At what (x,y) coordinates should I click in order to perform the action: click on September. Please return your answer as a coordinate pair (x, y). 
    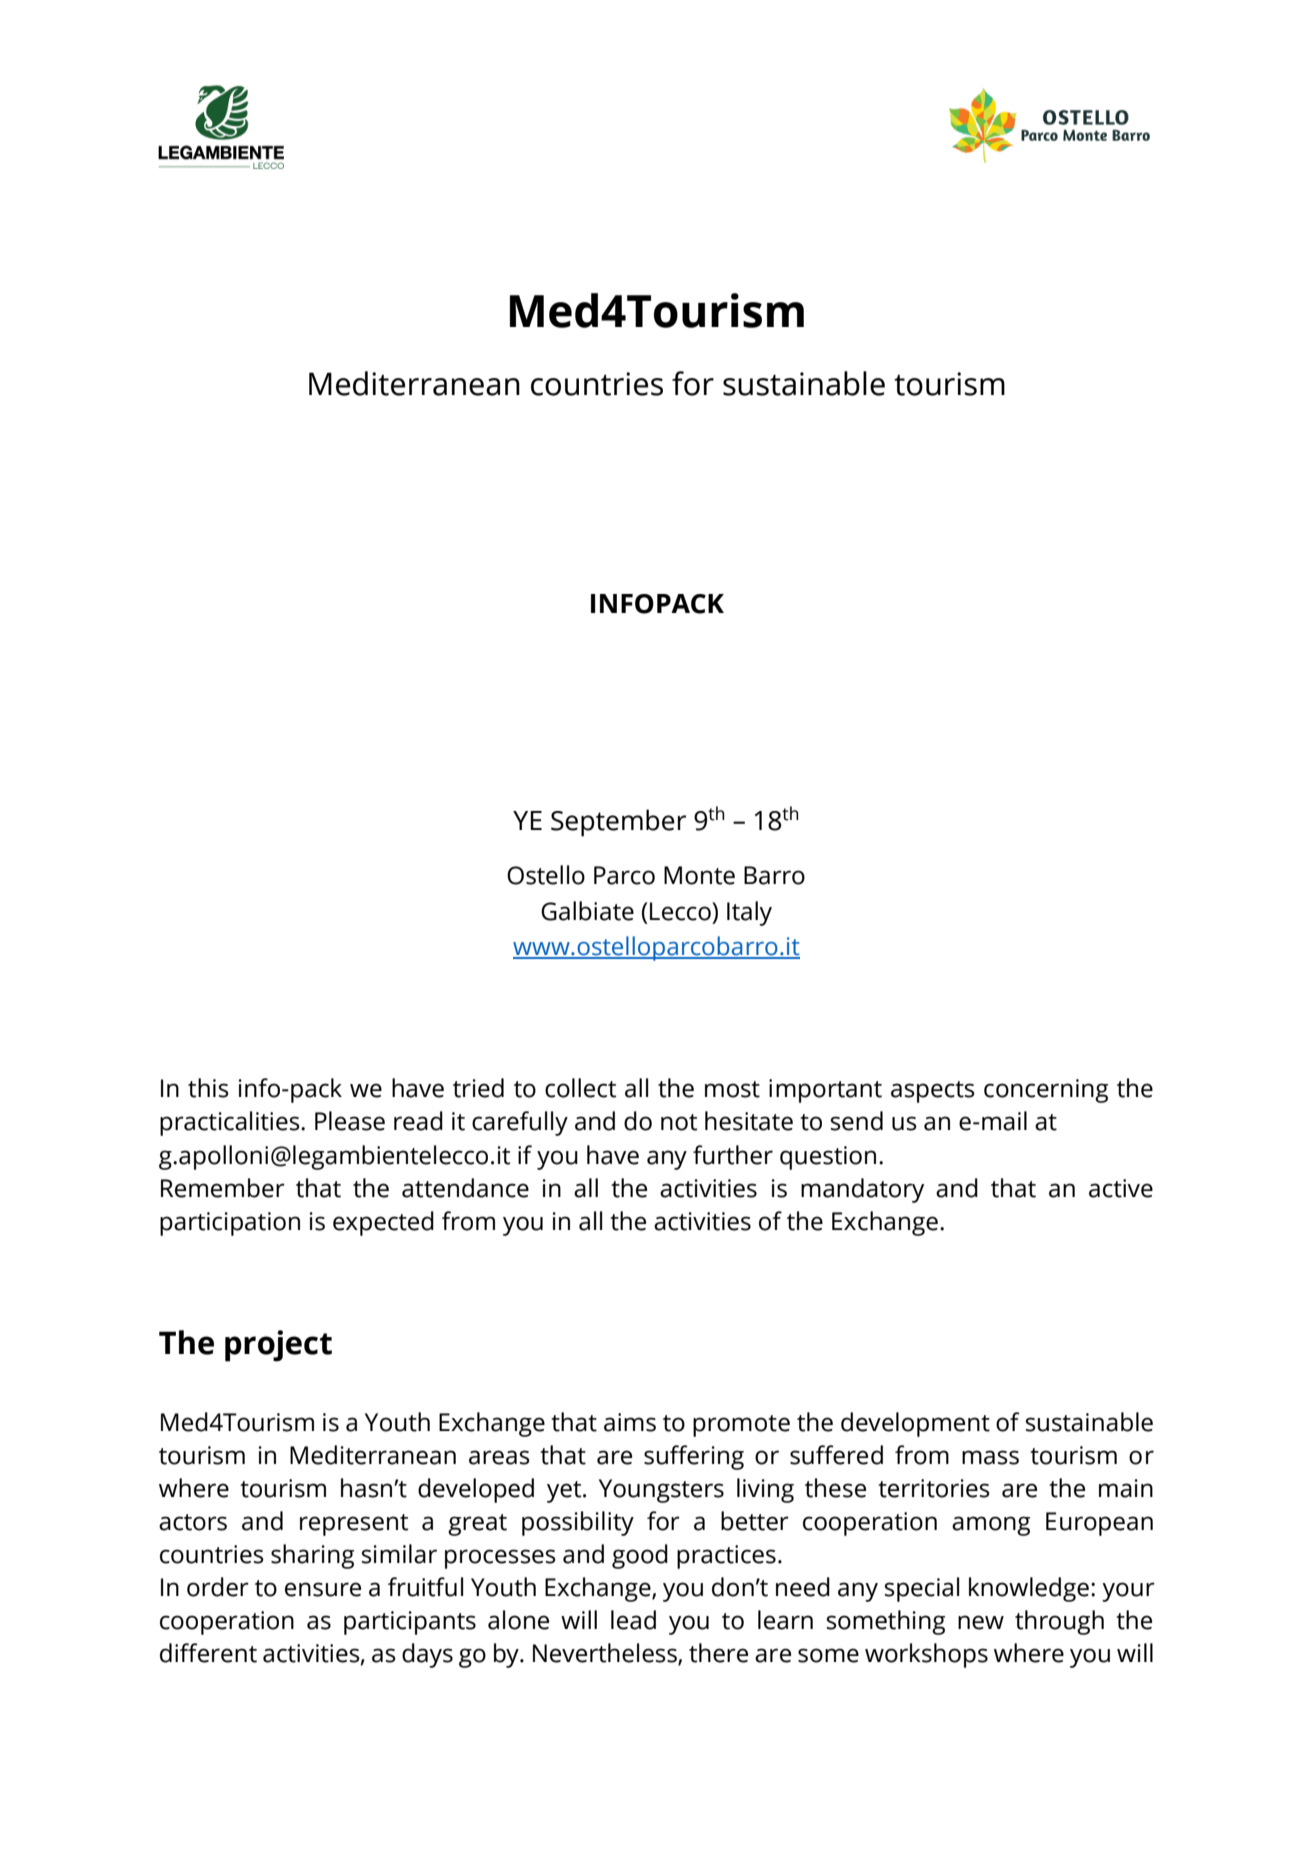
    Looking at the image, I should click on (618, 823).
